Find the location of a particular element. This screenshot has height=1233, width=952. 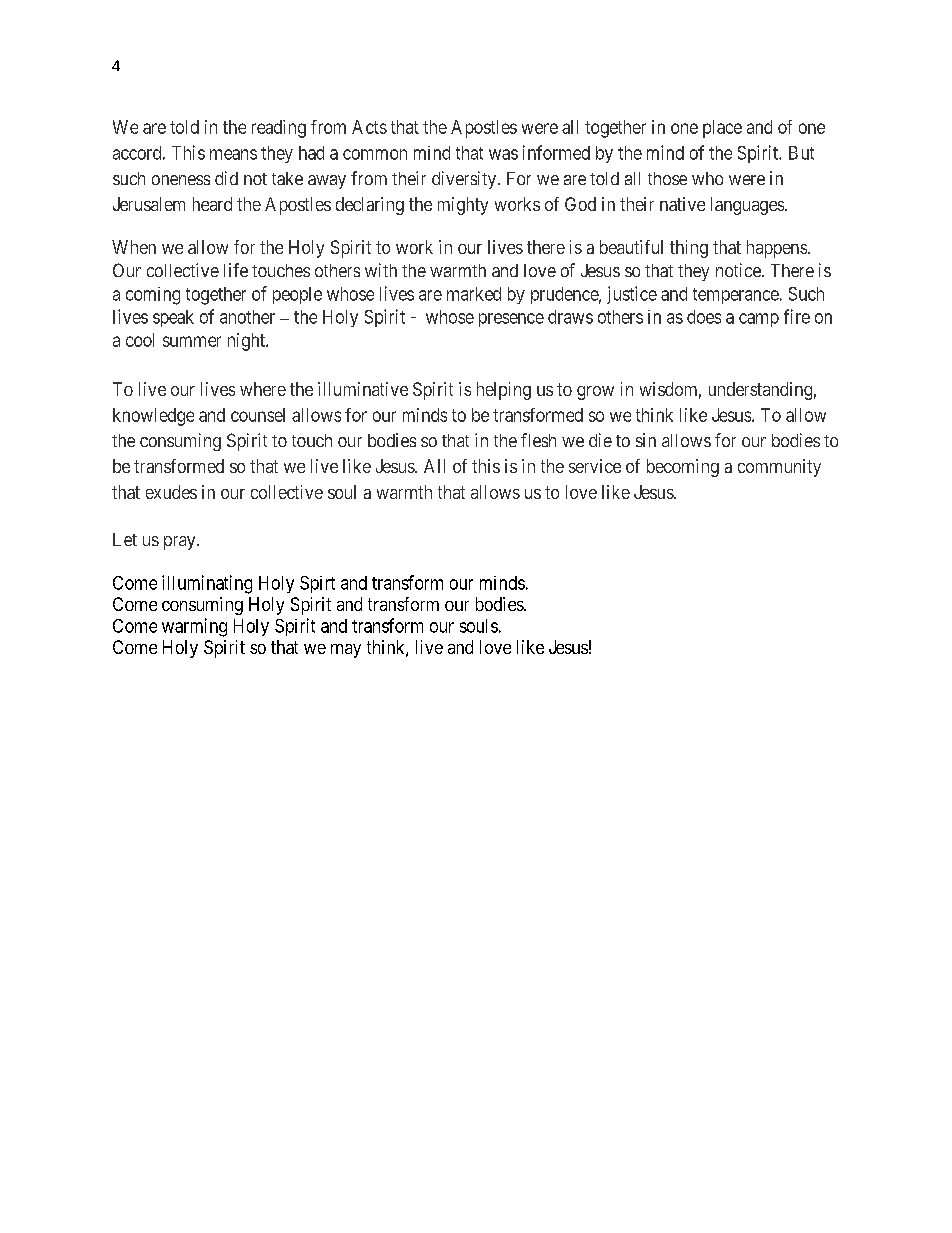

service is located at coordinates (595, 466).
